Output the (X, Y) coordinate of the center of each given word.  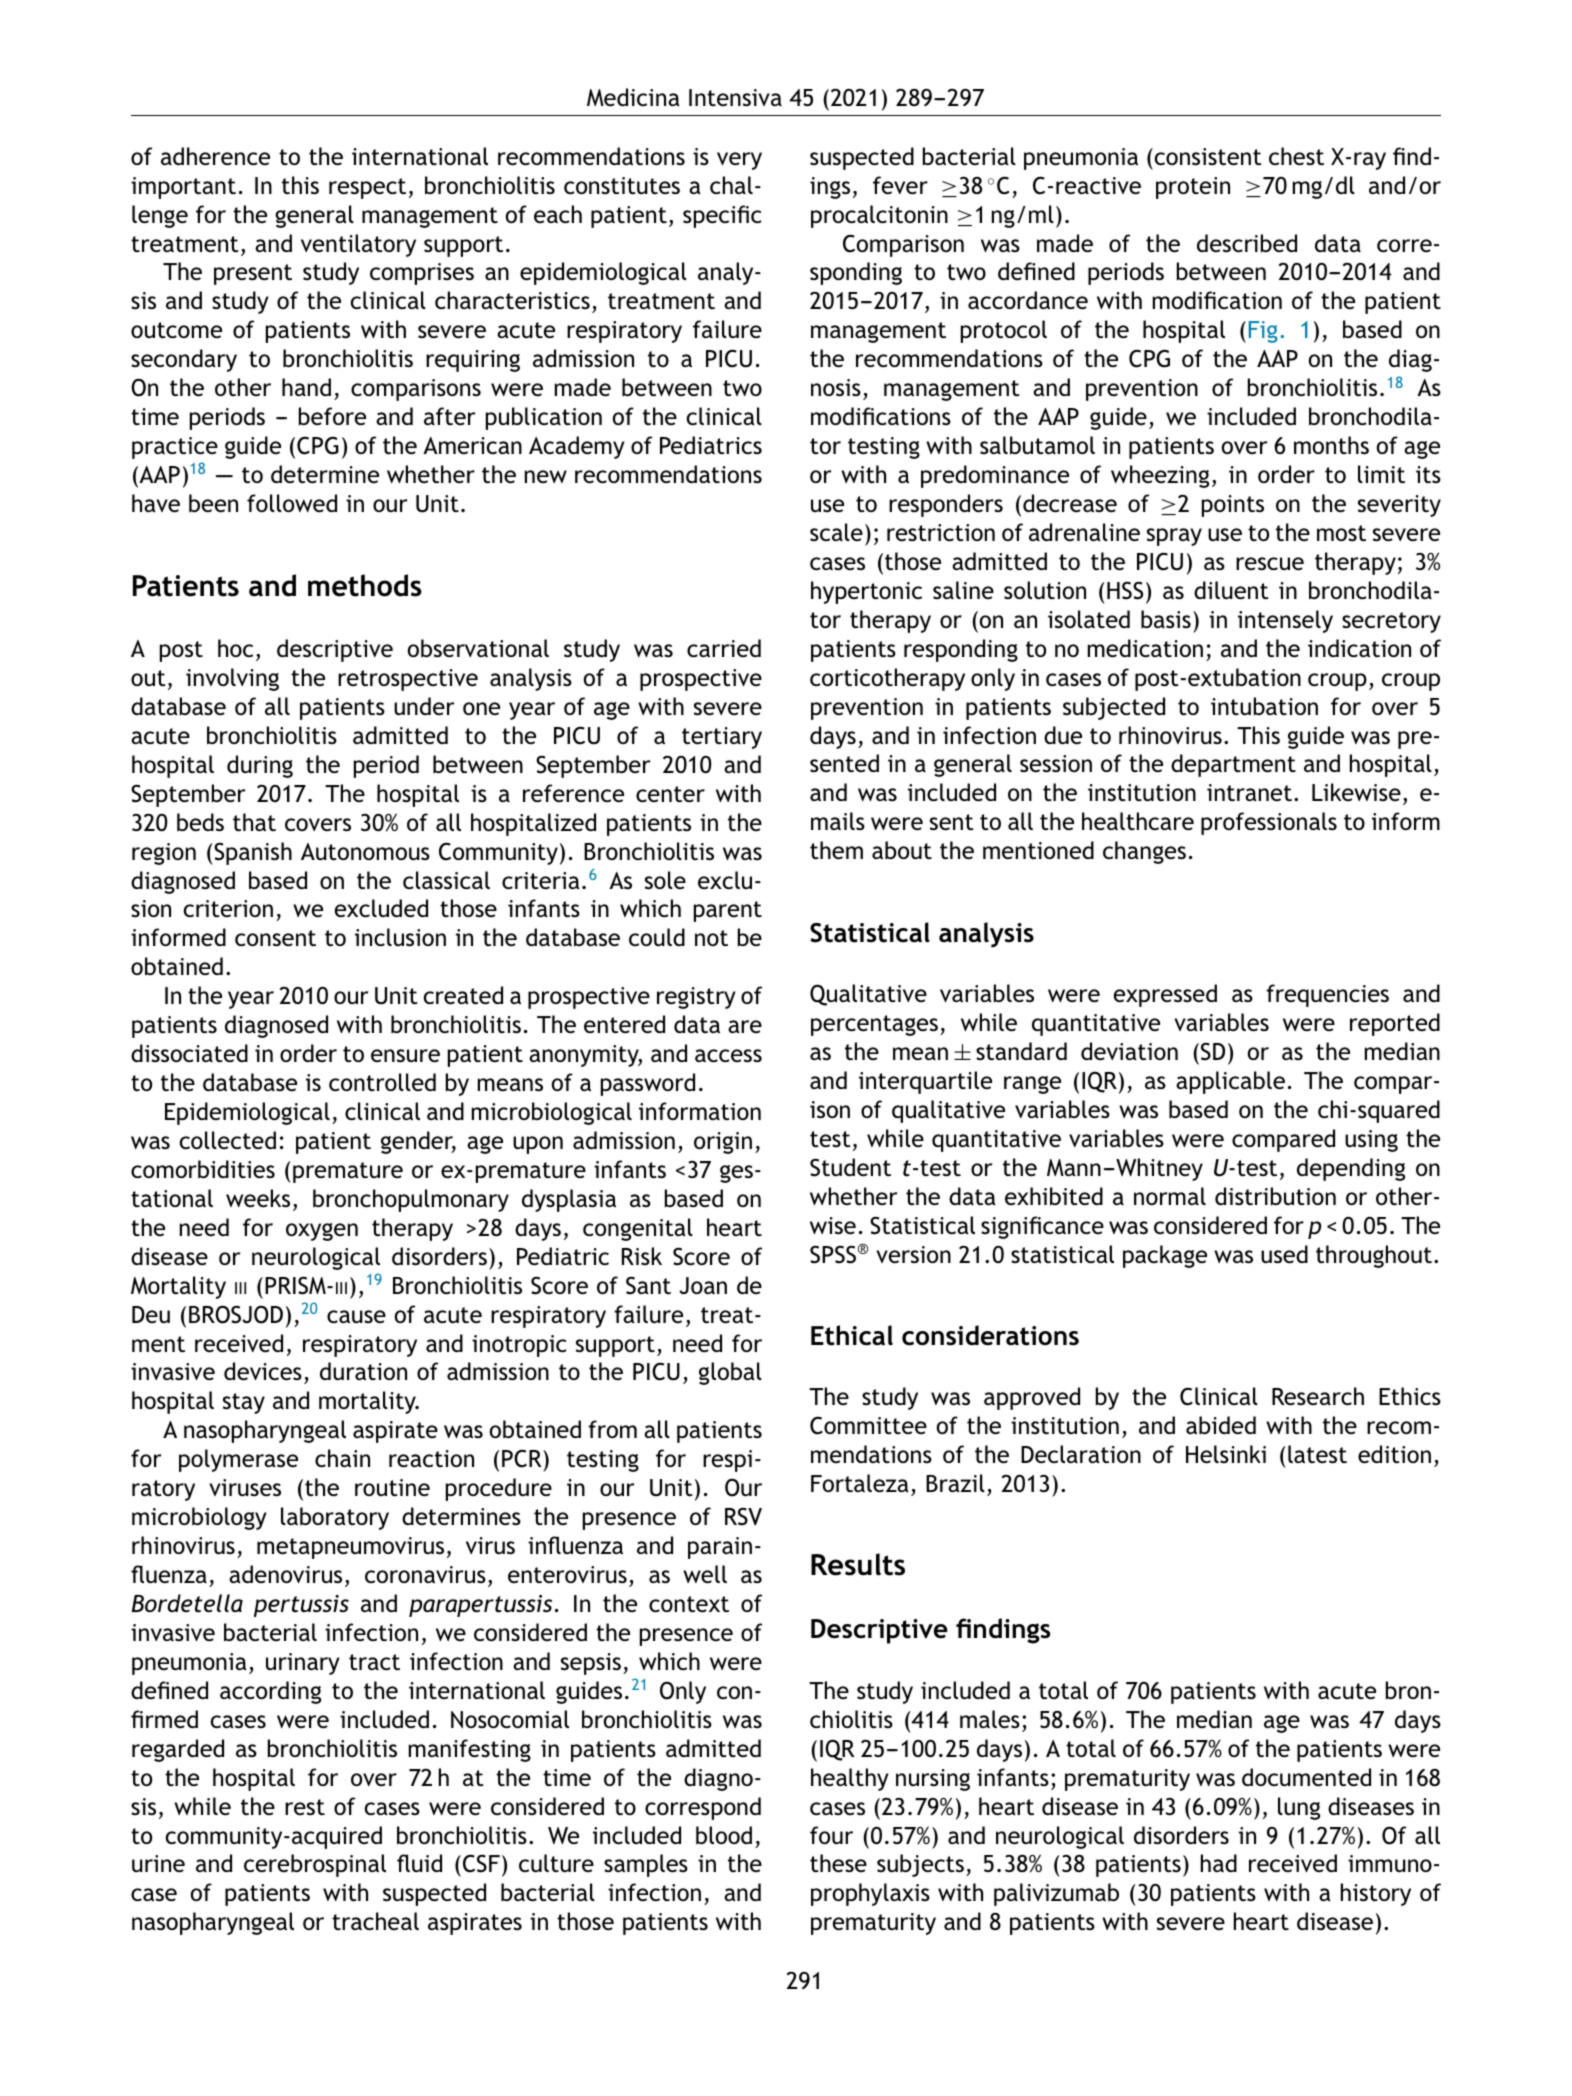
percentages (874, 1025)
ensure (405, 1056)
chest (1296, 156)
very (739, 161)
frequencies (1327, 995)
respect (367, 188)
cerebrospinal (315, 1865)
